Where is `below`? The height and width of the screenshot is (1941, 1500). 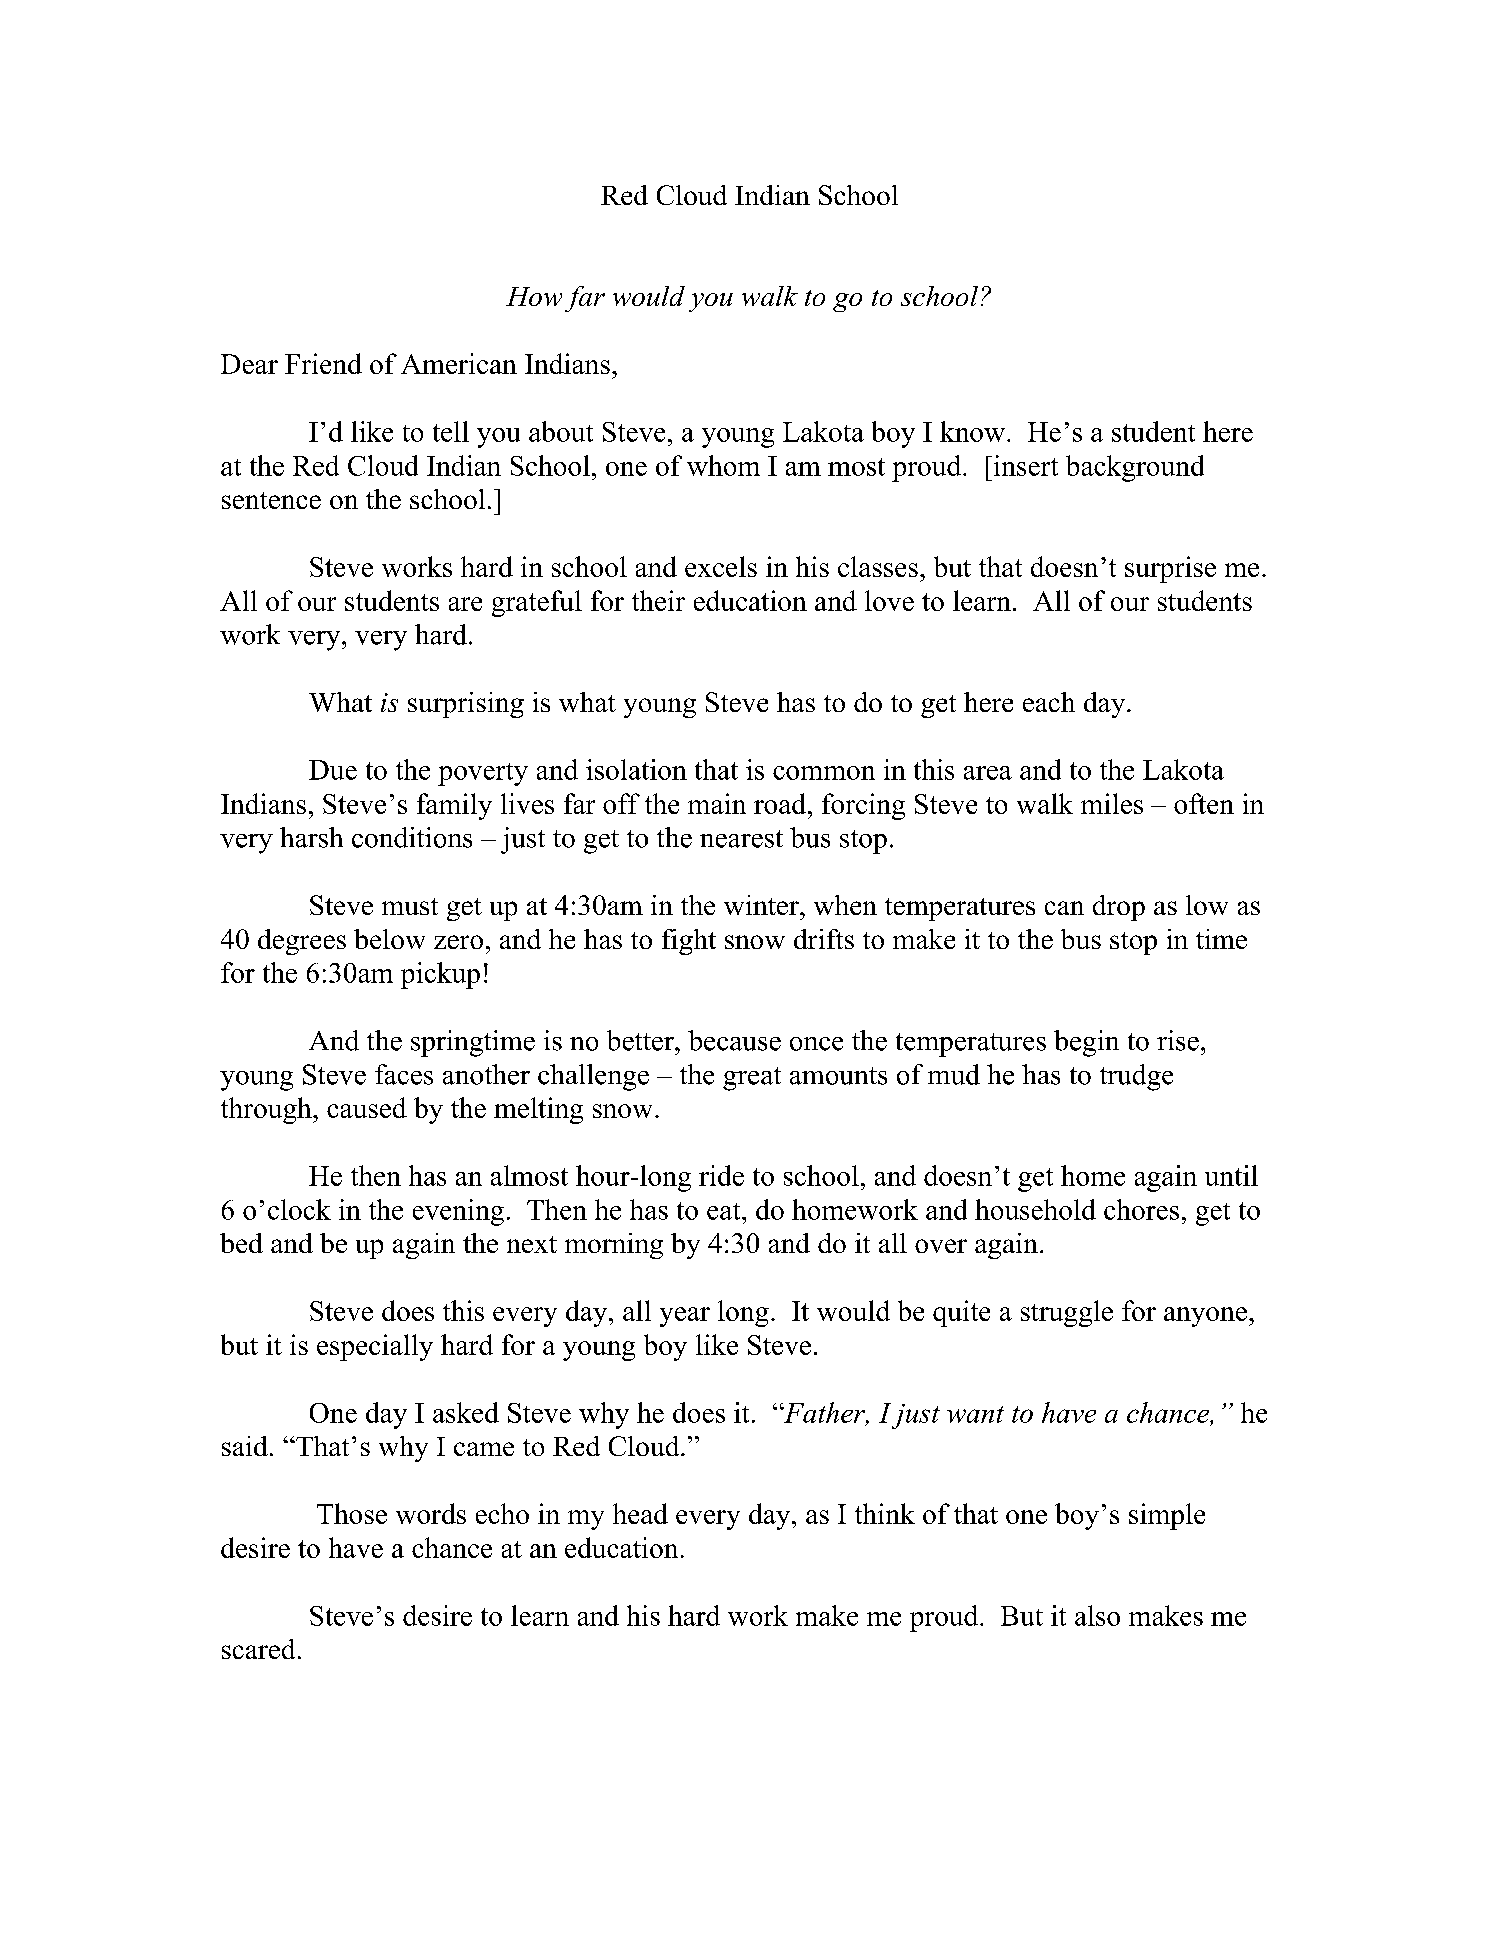
below is located at coordinates (389, 939).
